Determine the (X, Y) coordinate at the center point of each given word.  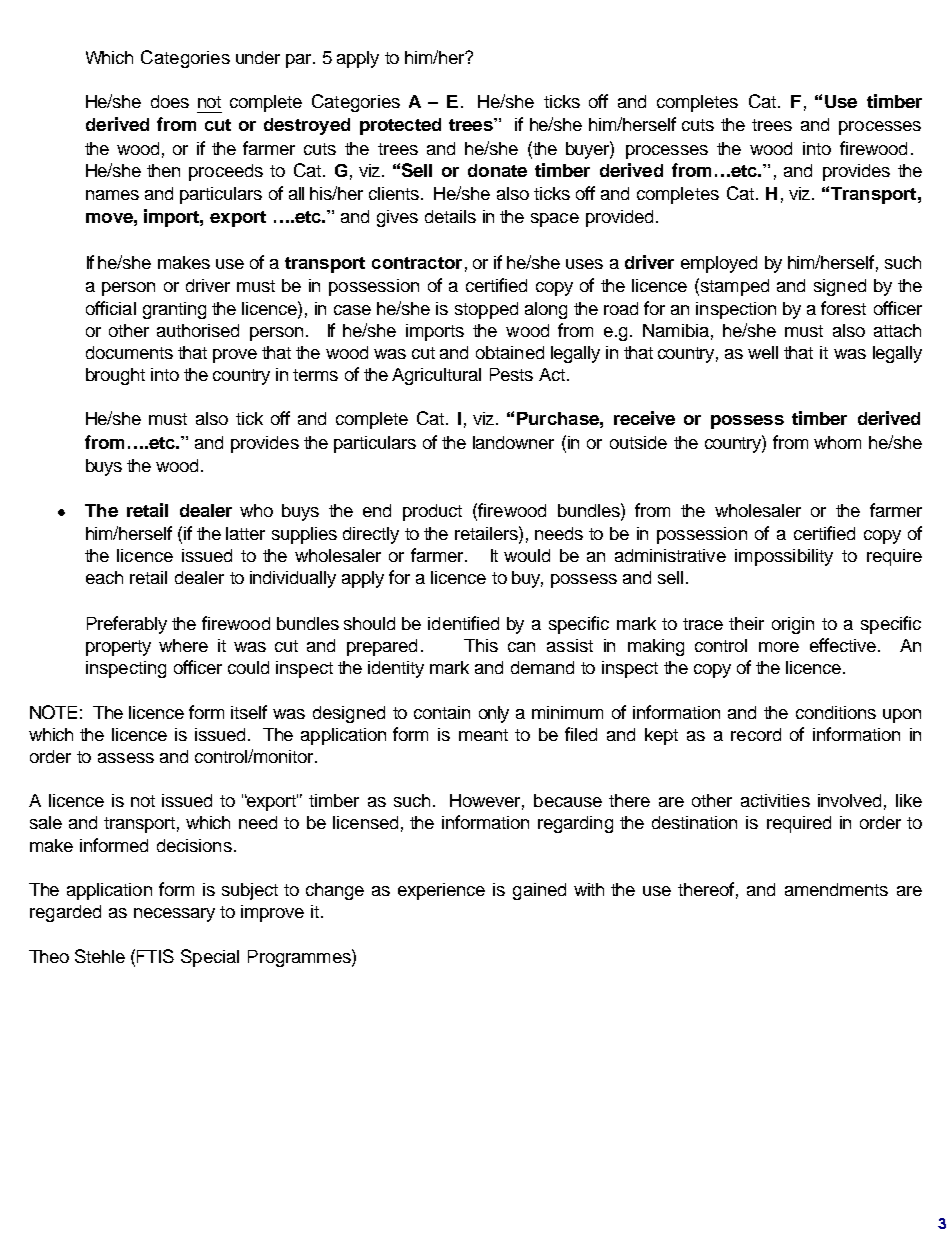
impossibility (784, 557)
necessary (174, 915)
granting (174, 310)
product (432, 512)
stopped (486, 310)
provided (619, 218)
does (170, 101)
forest (843, 308)
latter (245, 533)
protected (400, 126)
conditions (836, 712)
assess (126, 758)
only (494, 714)
